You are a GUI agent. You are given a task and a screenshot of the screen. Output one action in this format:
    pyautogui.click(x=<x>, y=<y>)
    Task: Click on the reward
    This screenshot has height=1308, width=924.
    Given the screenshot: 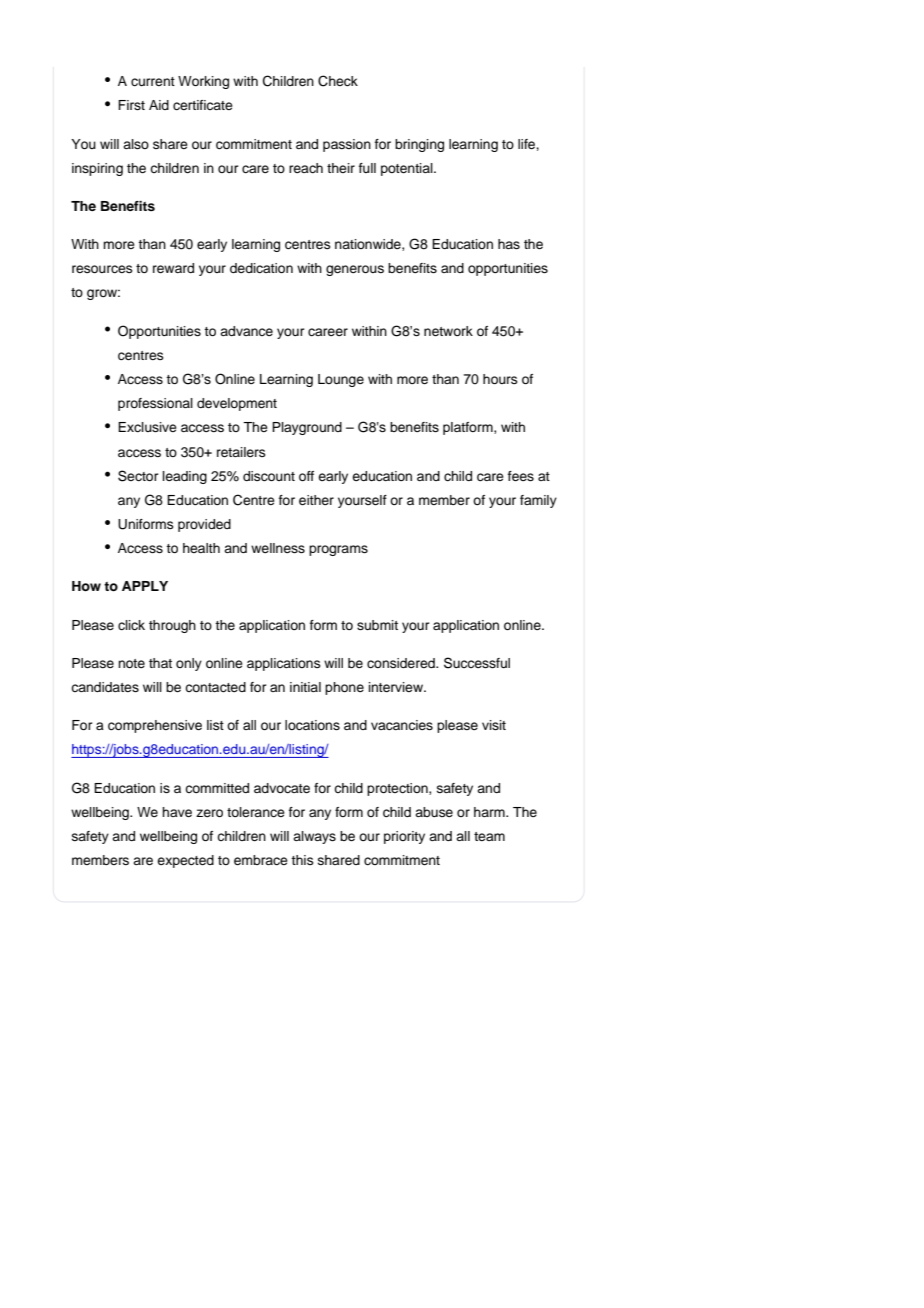 What is the action you would take?
    pyautogui.click(x=173, y=268)
